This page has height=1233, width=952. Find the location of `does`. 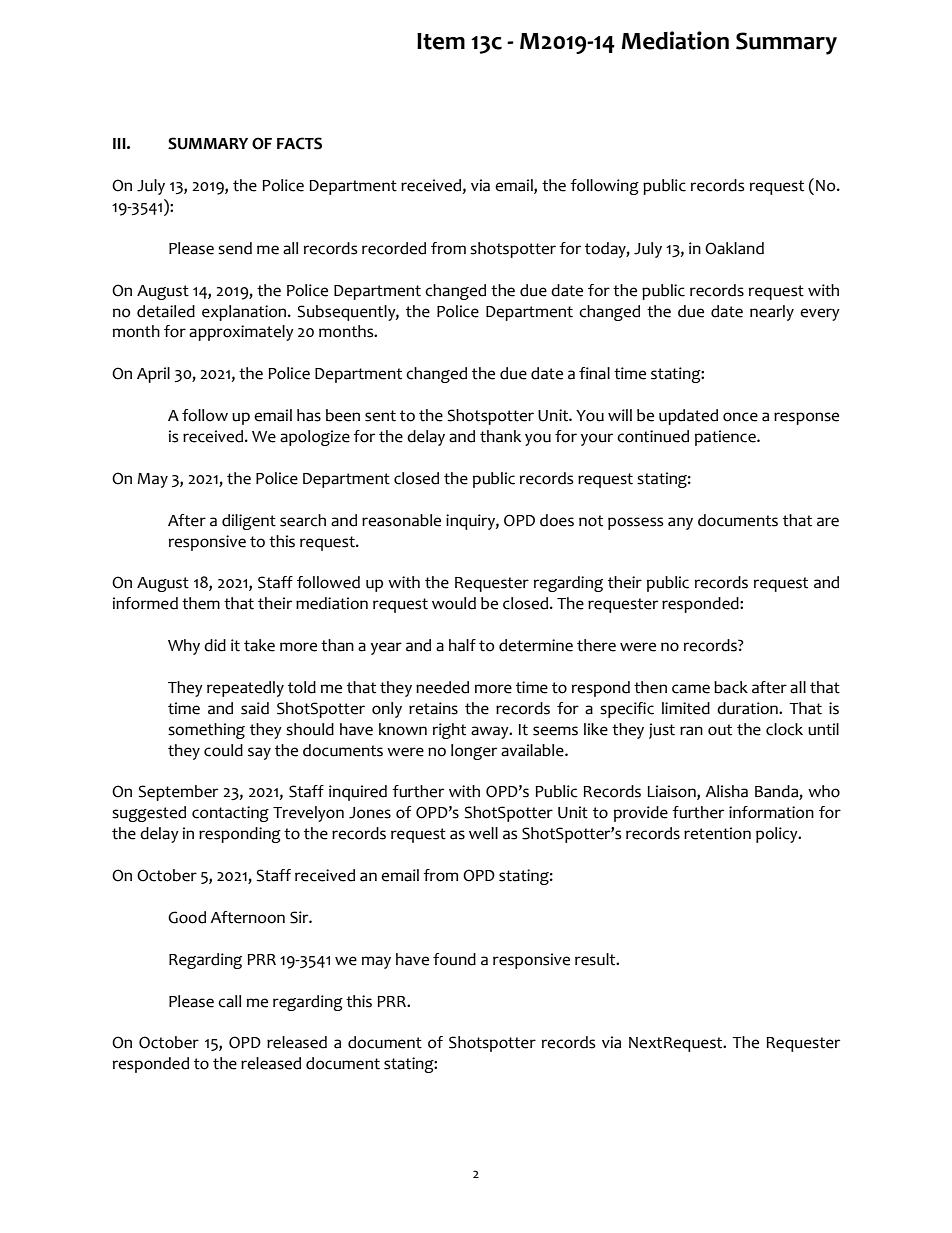

does is located at coordinates (557, 520).
